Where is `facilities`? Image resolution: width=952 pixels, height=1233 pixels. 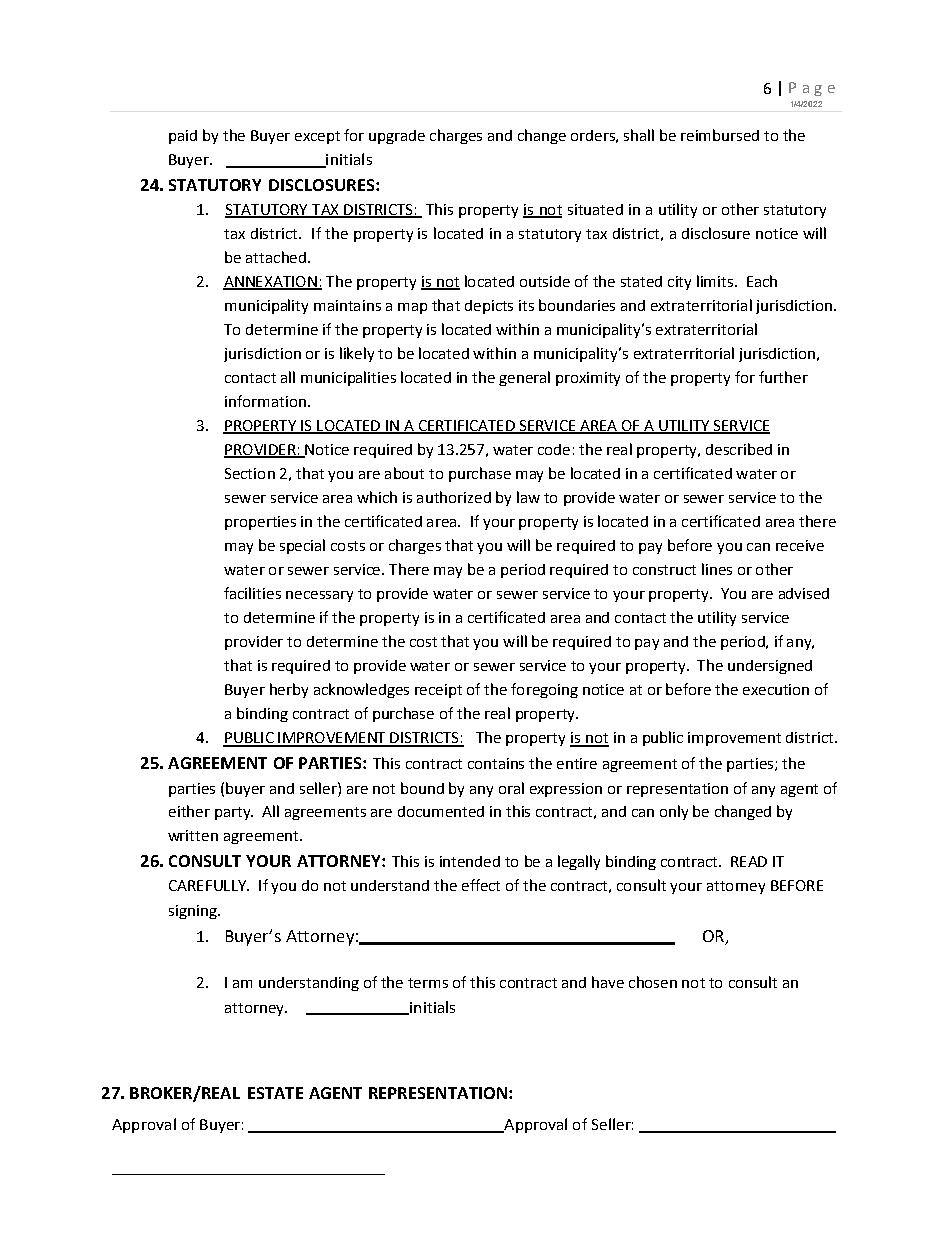
facilities is located at coordinates (252, 593).
